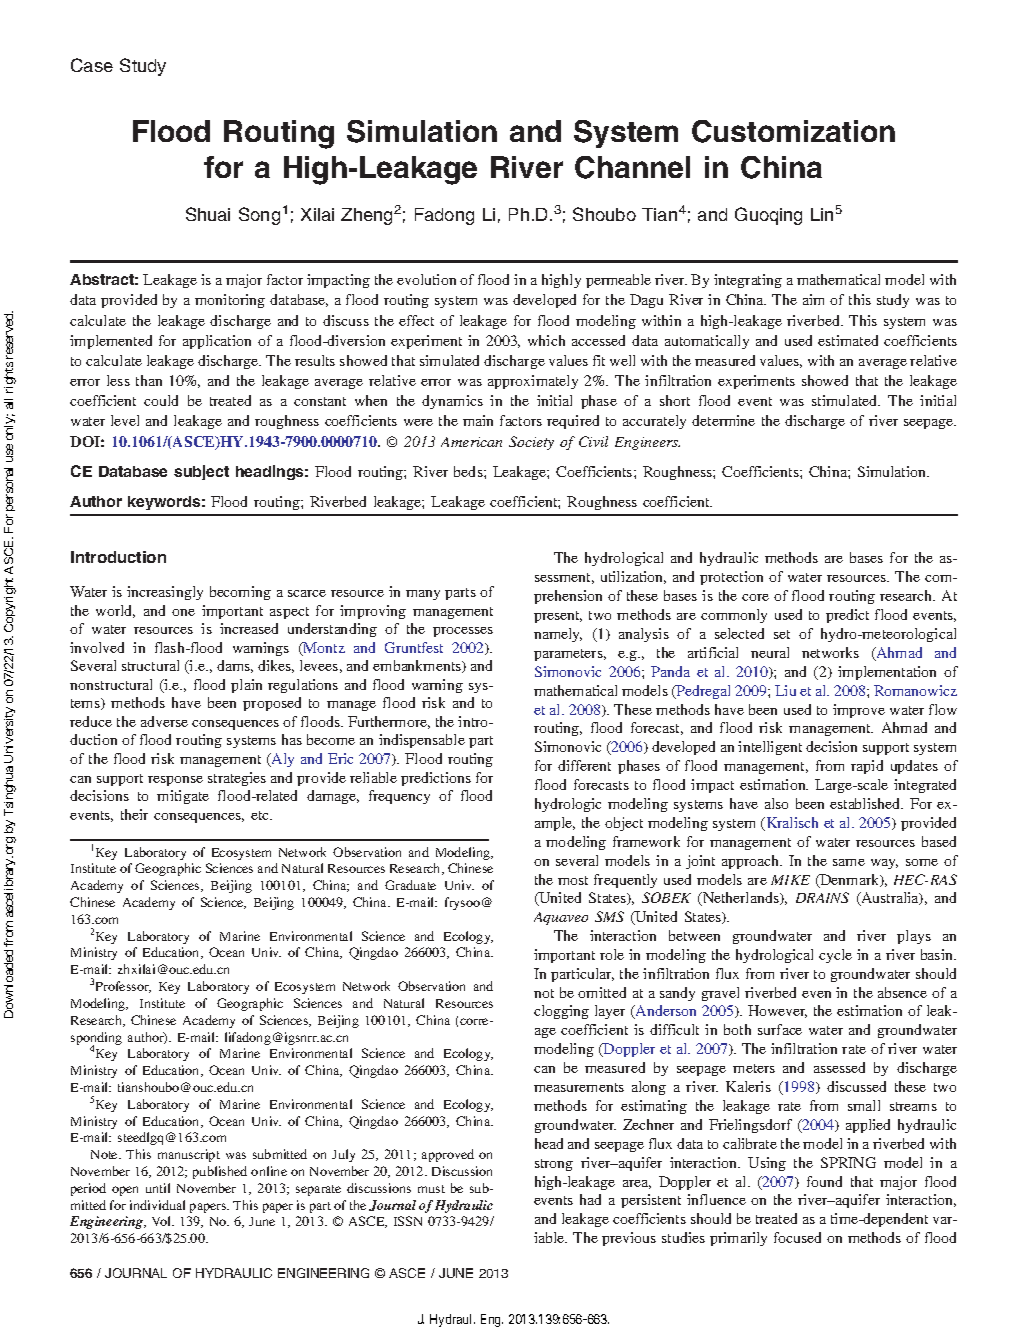 The height and width of the screenshot is (1331, 1028). I want to click on Channel, so click(632, 167).
